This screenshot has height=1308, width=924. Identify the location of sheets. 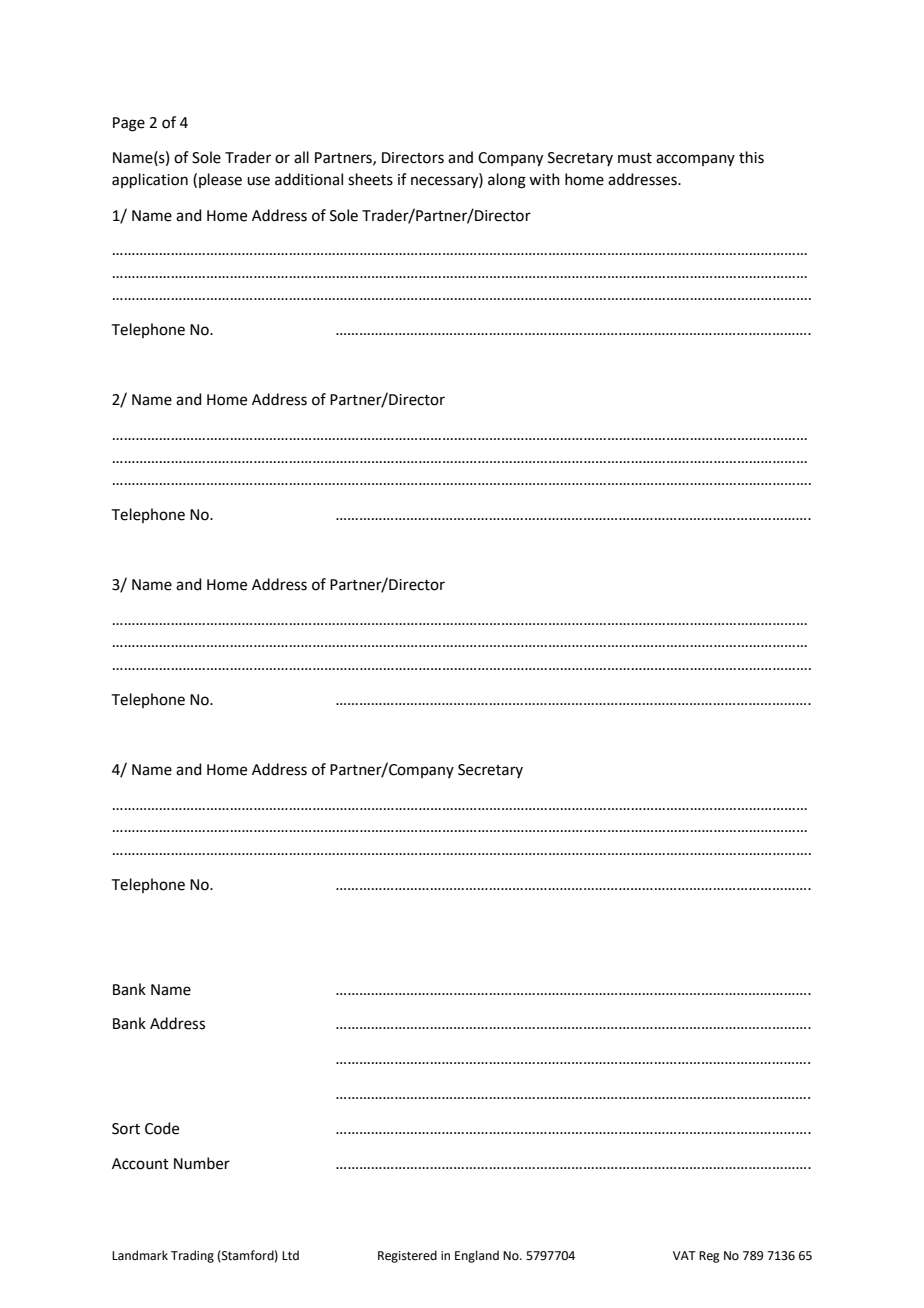
(370, 179).
